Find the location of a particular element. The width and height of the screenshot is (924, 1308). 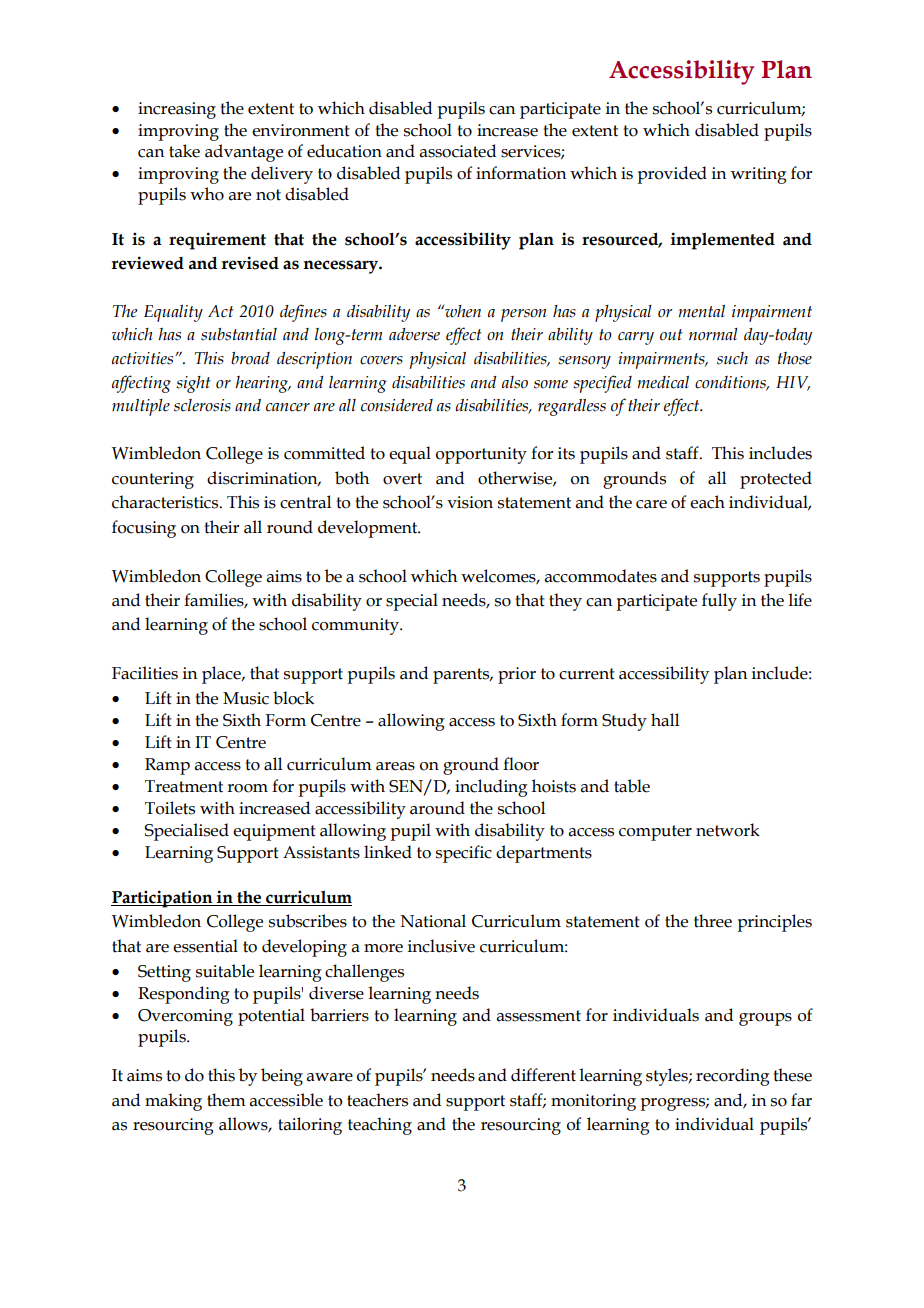

sclerosis is located at coordinates (202, 405).
